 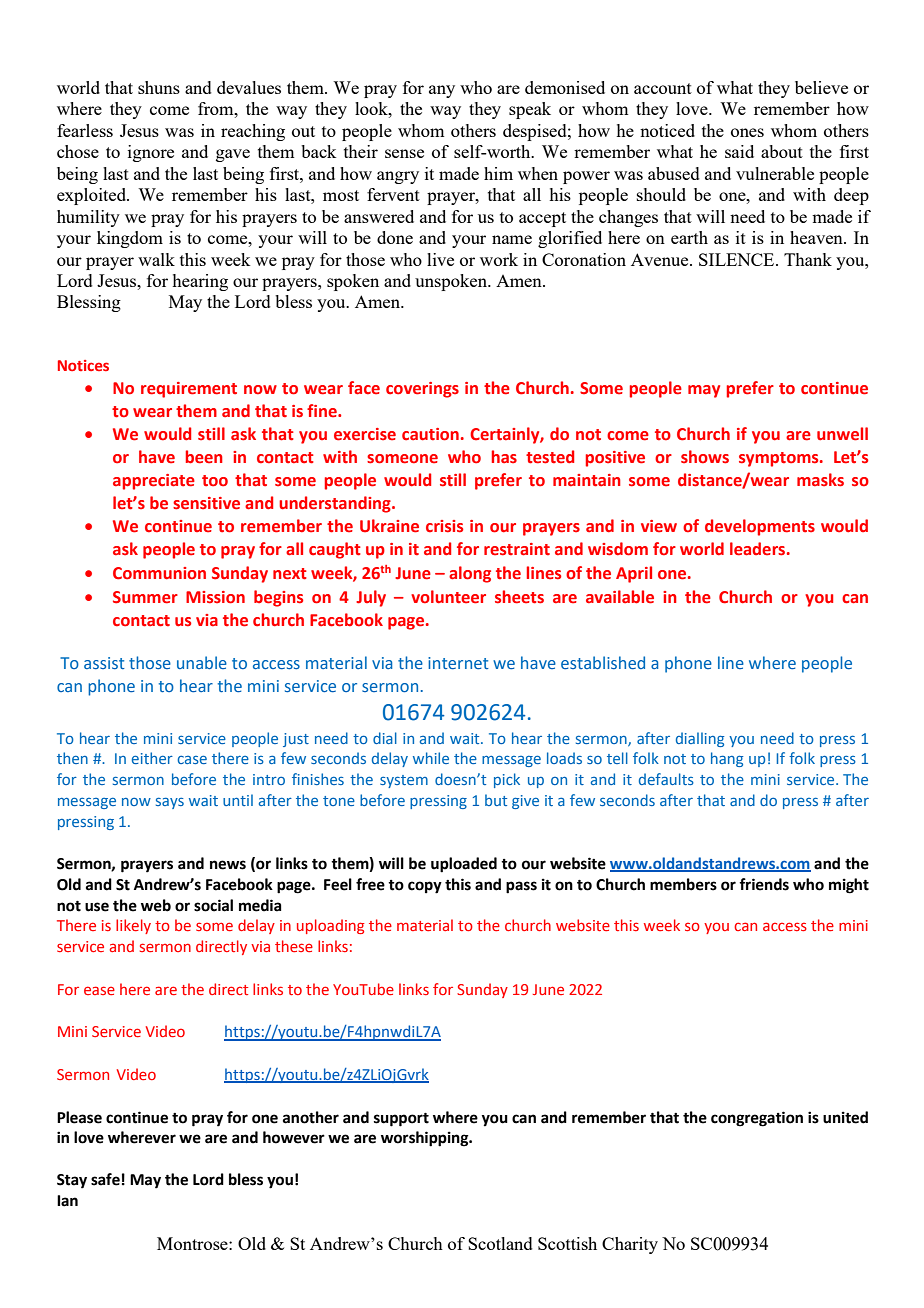 I want to click on any, so click(x=442, y=91).
